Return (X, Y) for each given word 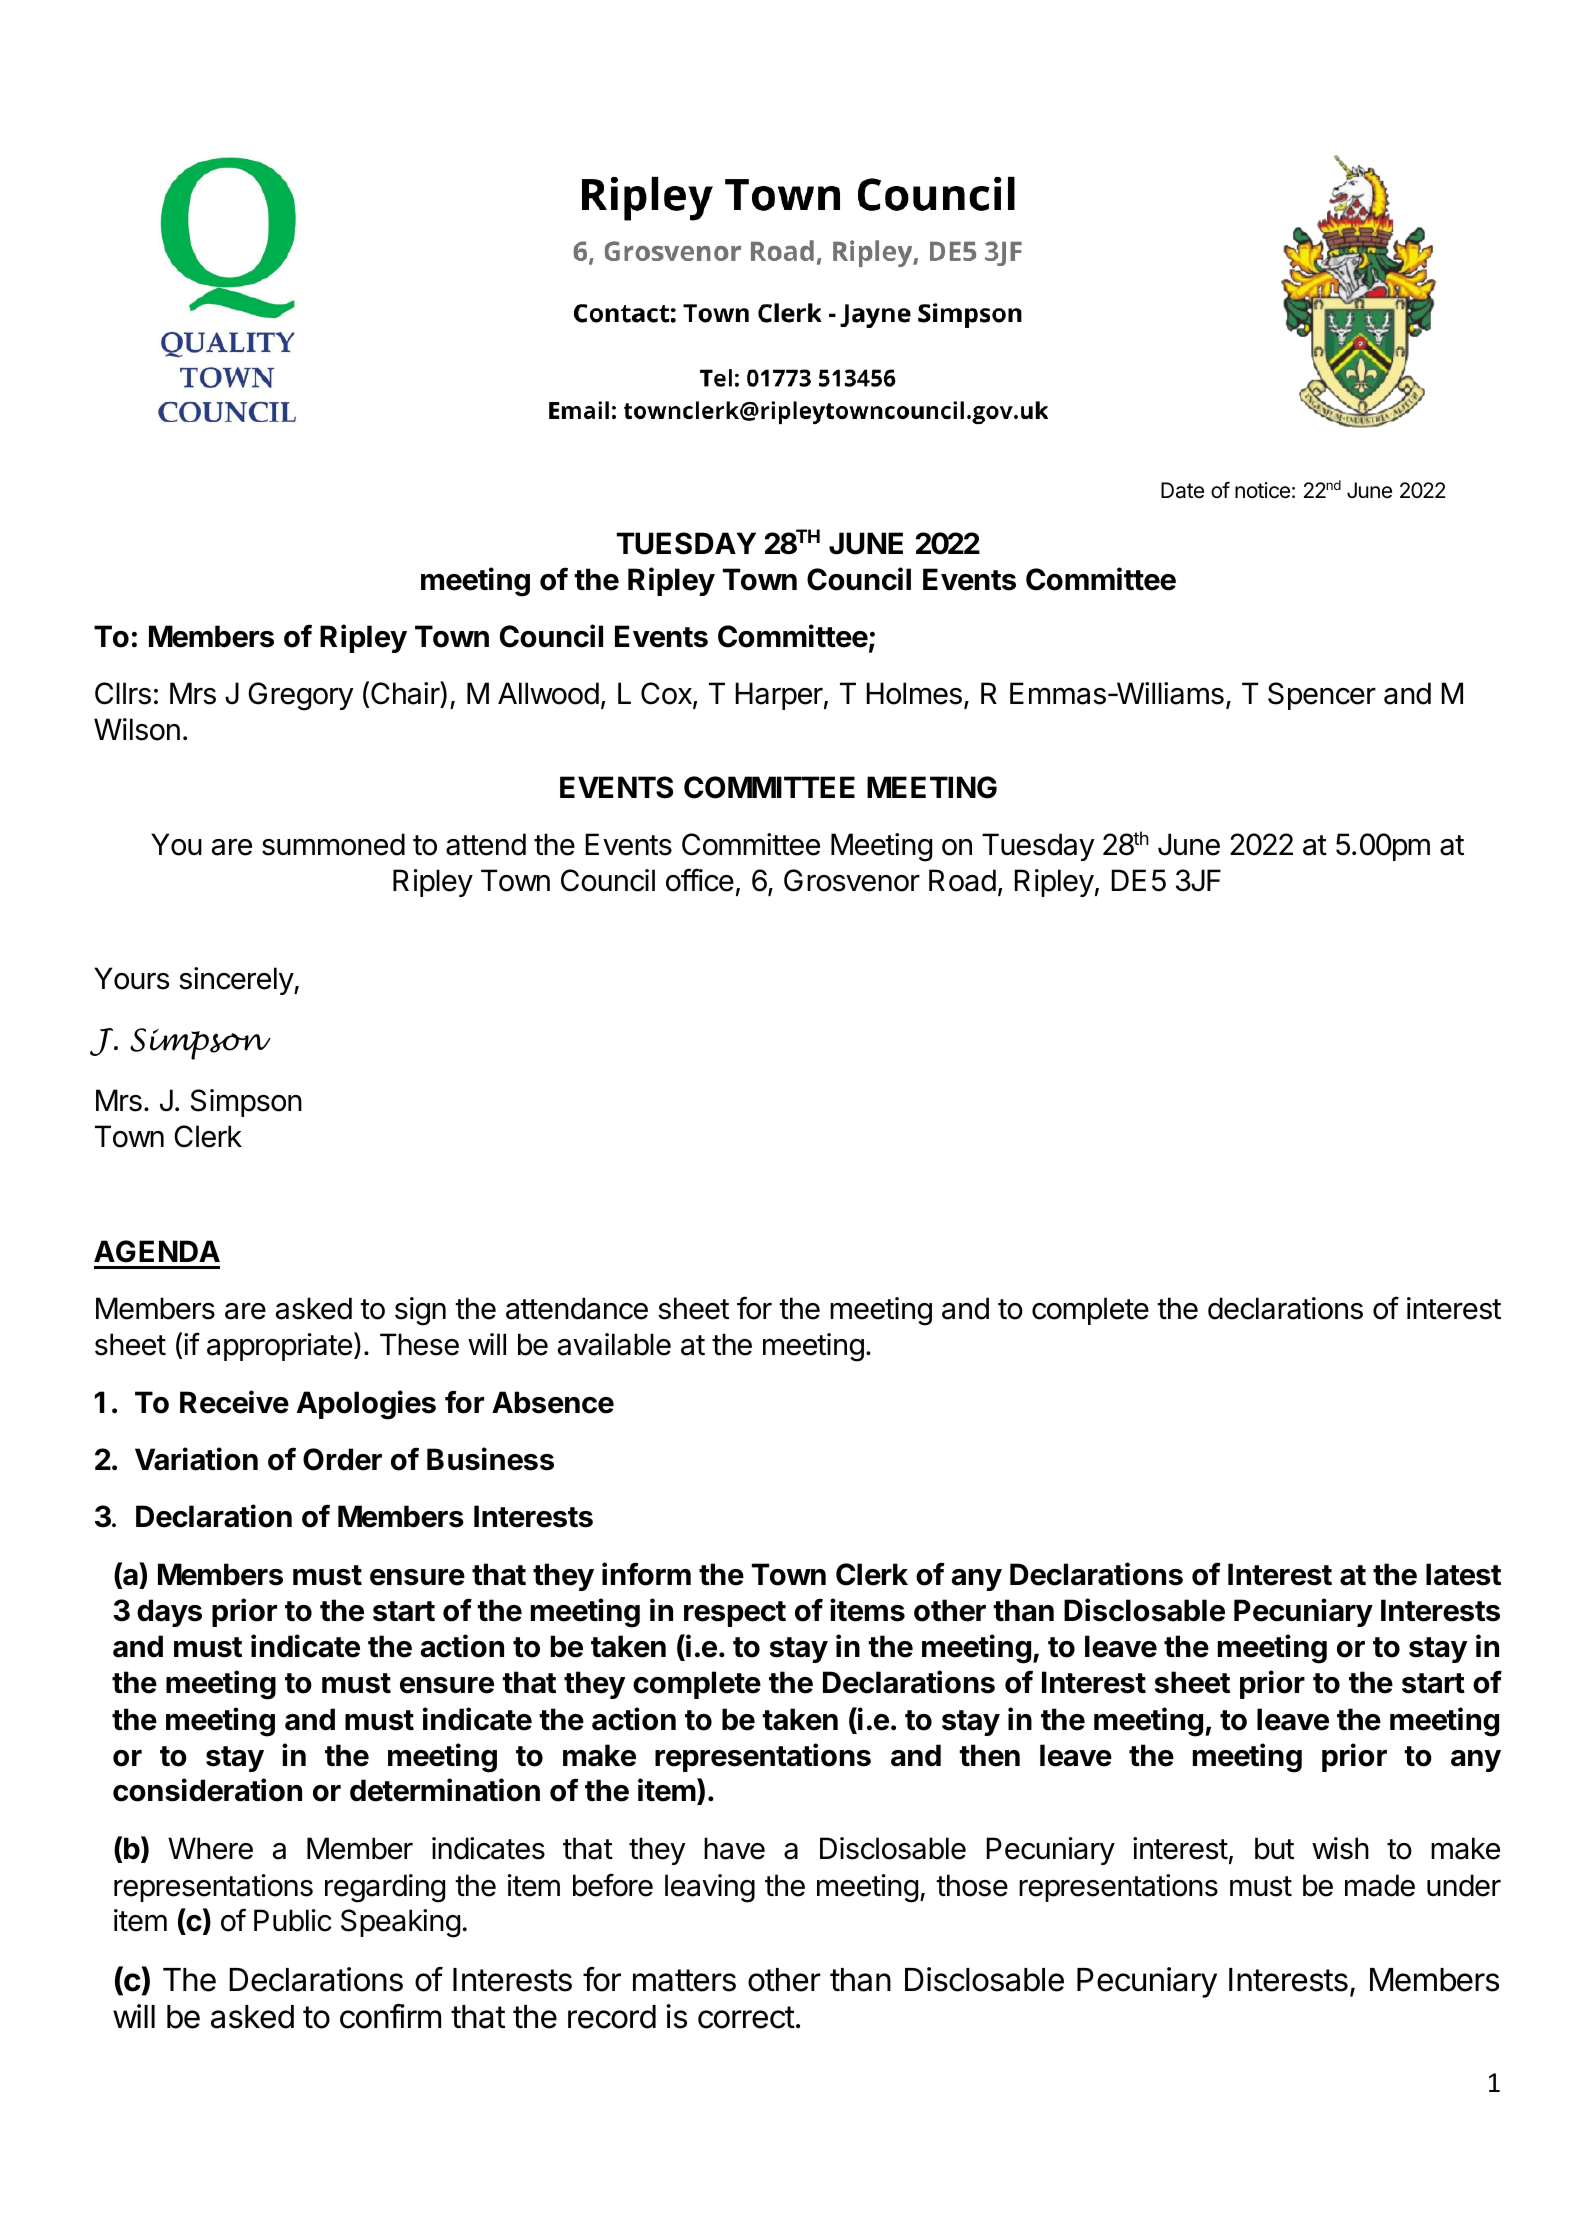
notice (1262, 490)
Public (292, 1920)
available (614, 1344)
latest (1463, 1574)
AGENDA (157, 1251)
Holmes (914, 693)
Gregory (301, 696)
